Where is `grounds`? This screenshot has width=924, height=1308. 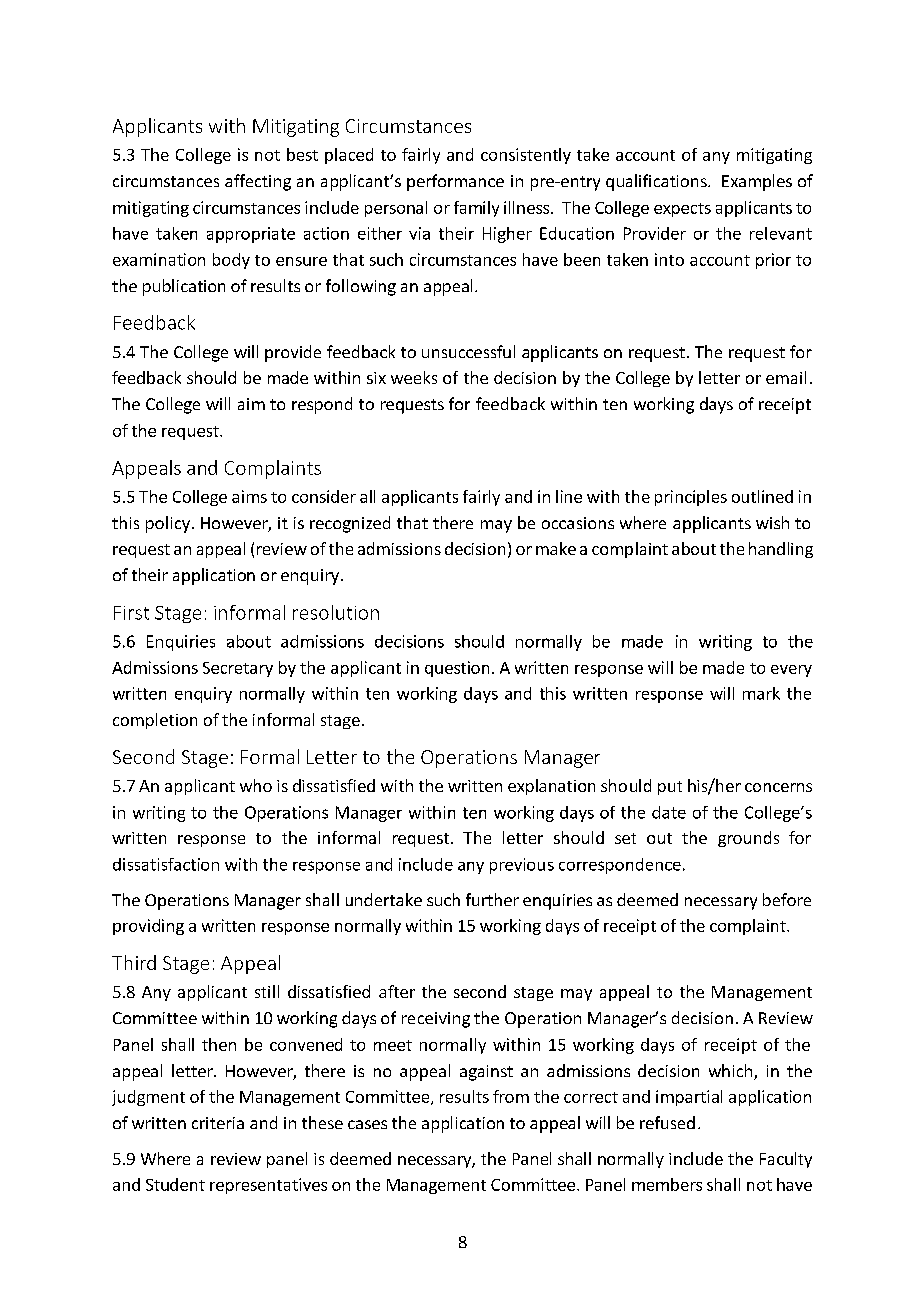 grounds is located at coordinates (748, 839).
